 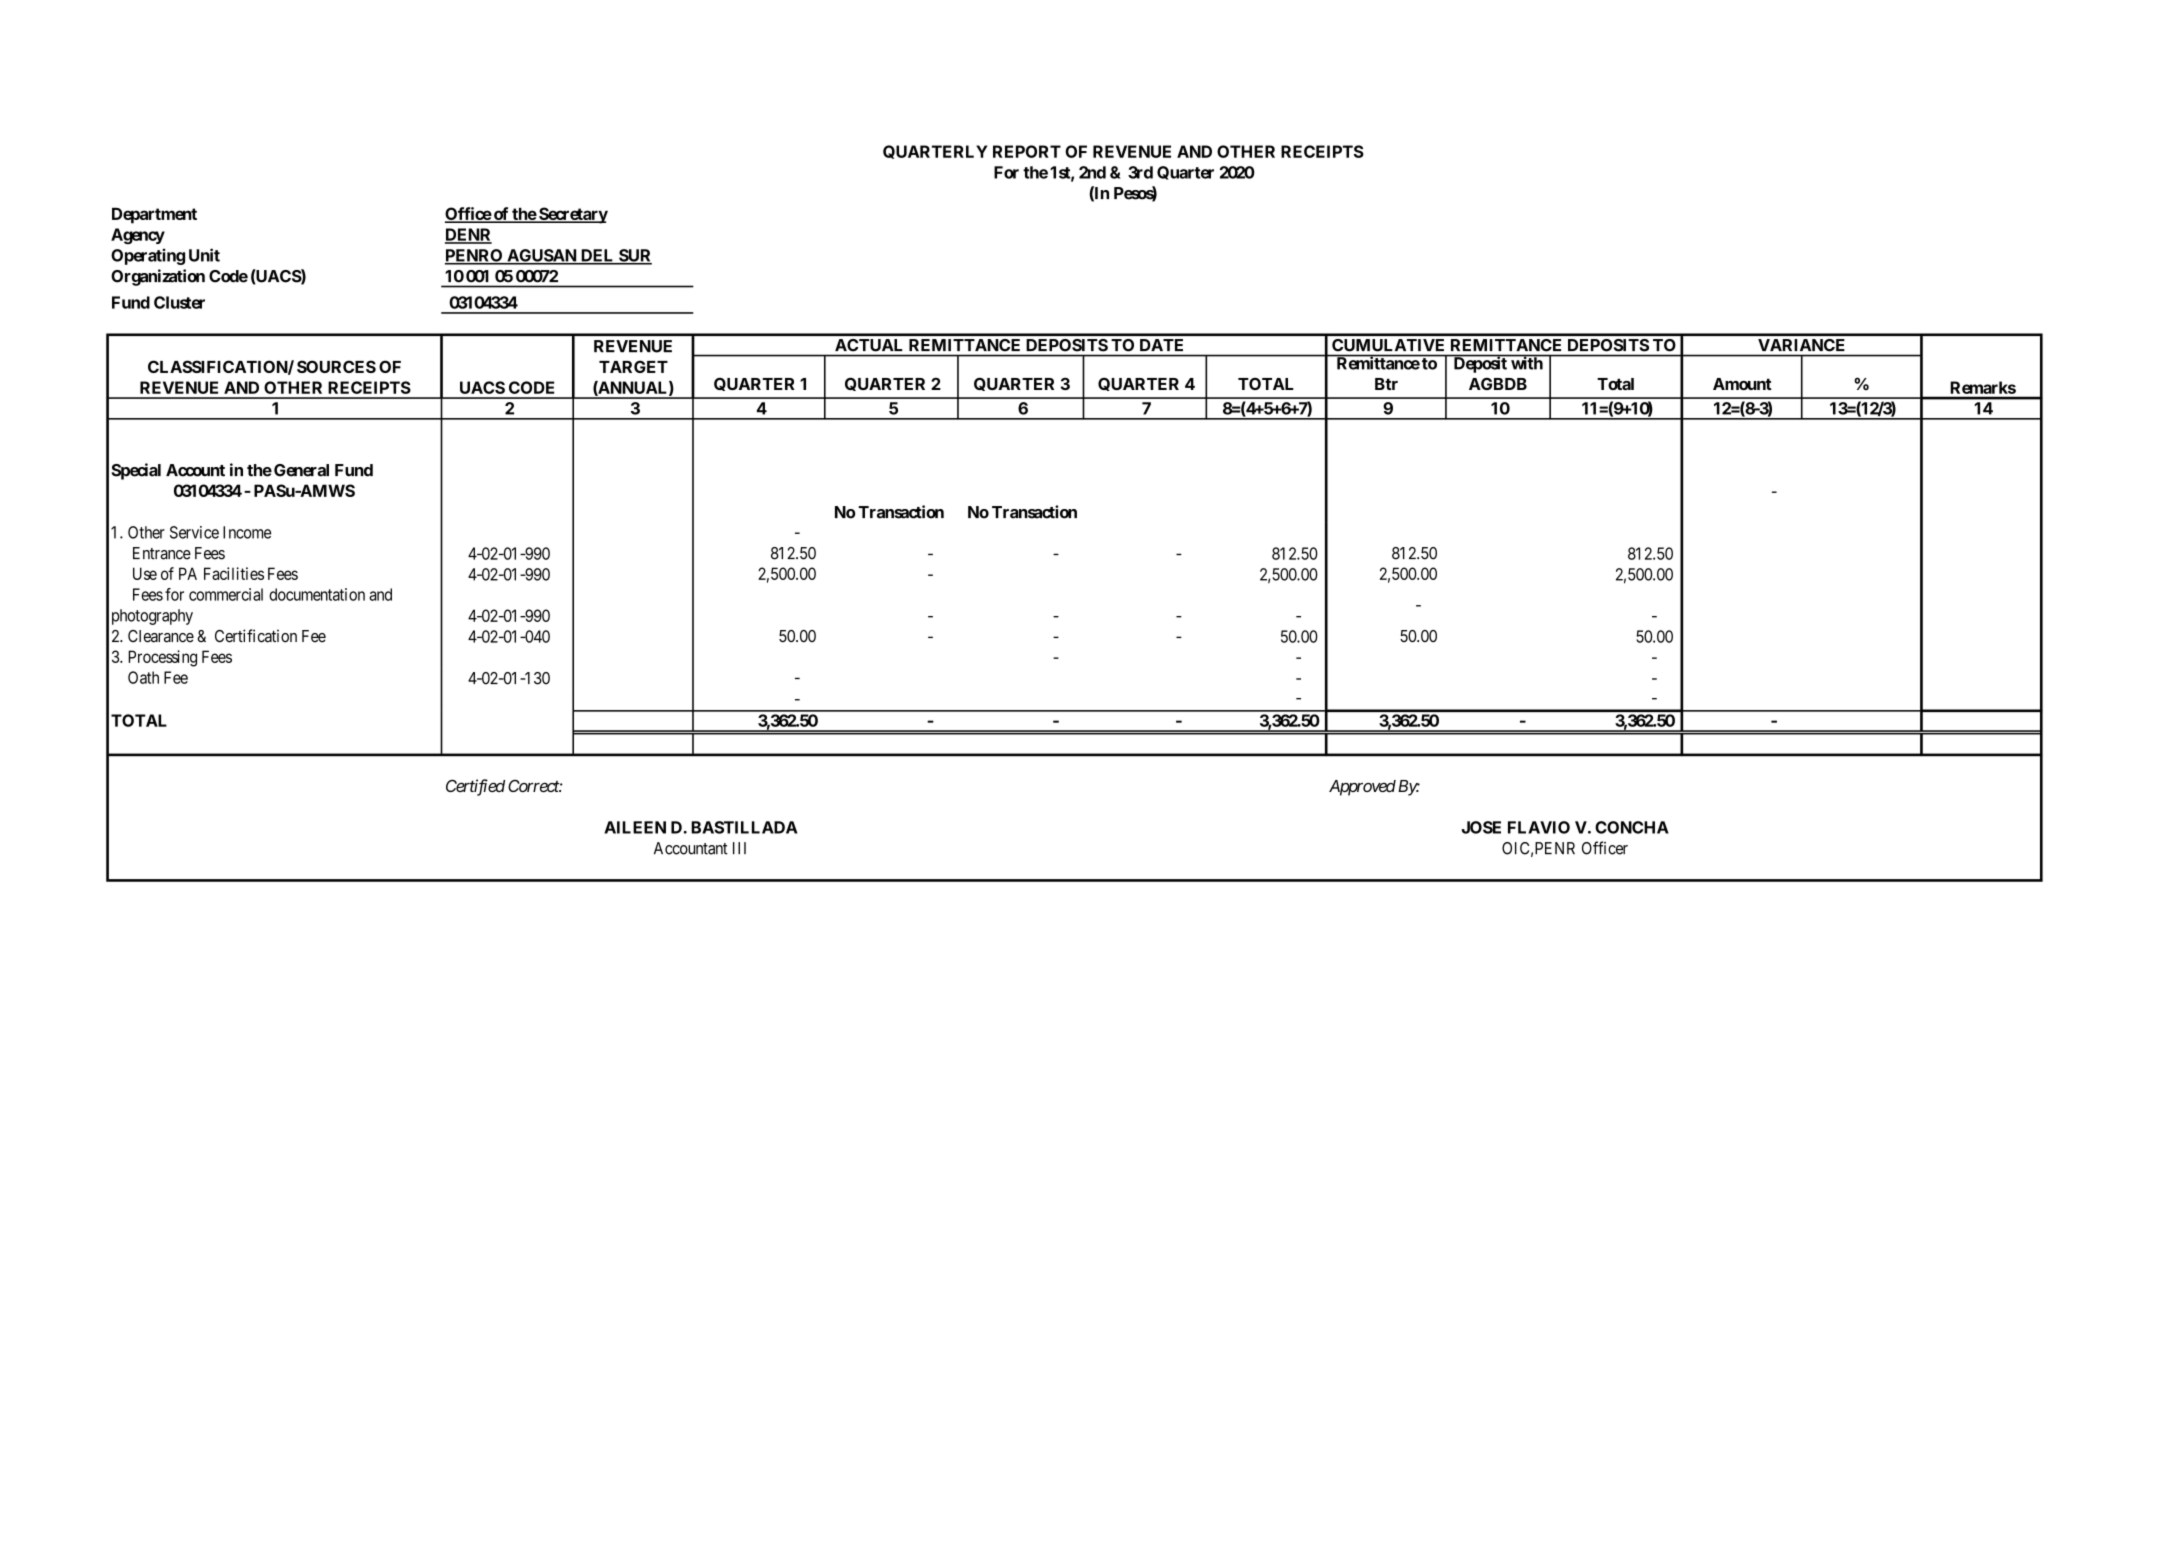 I want to click on Certification, so click(x=256, y=636).
